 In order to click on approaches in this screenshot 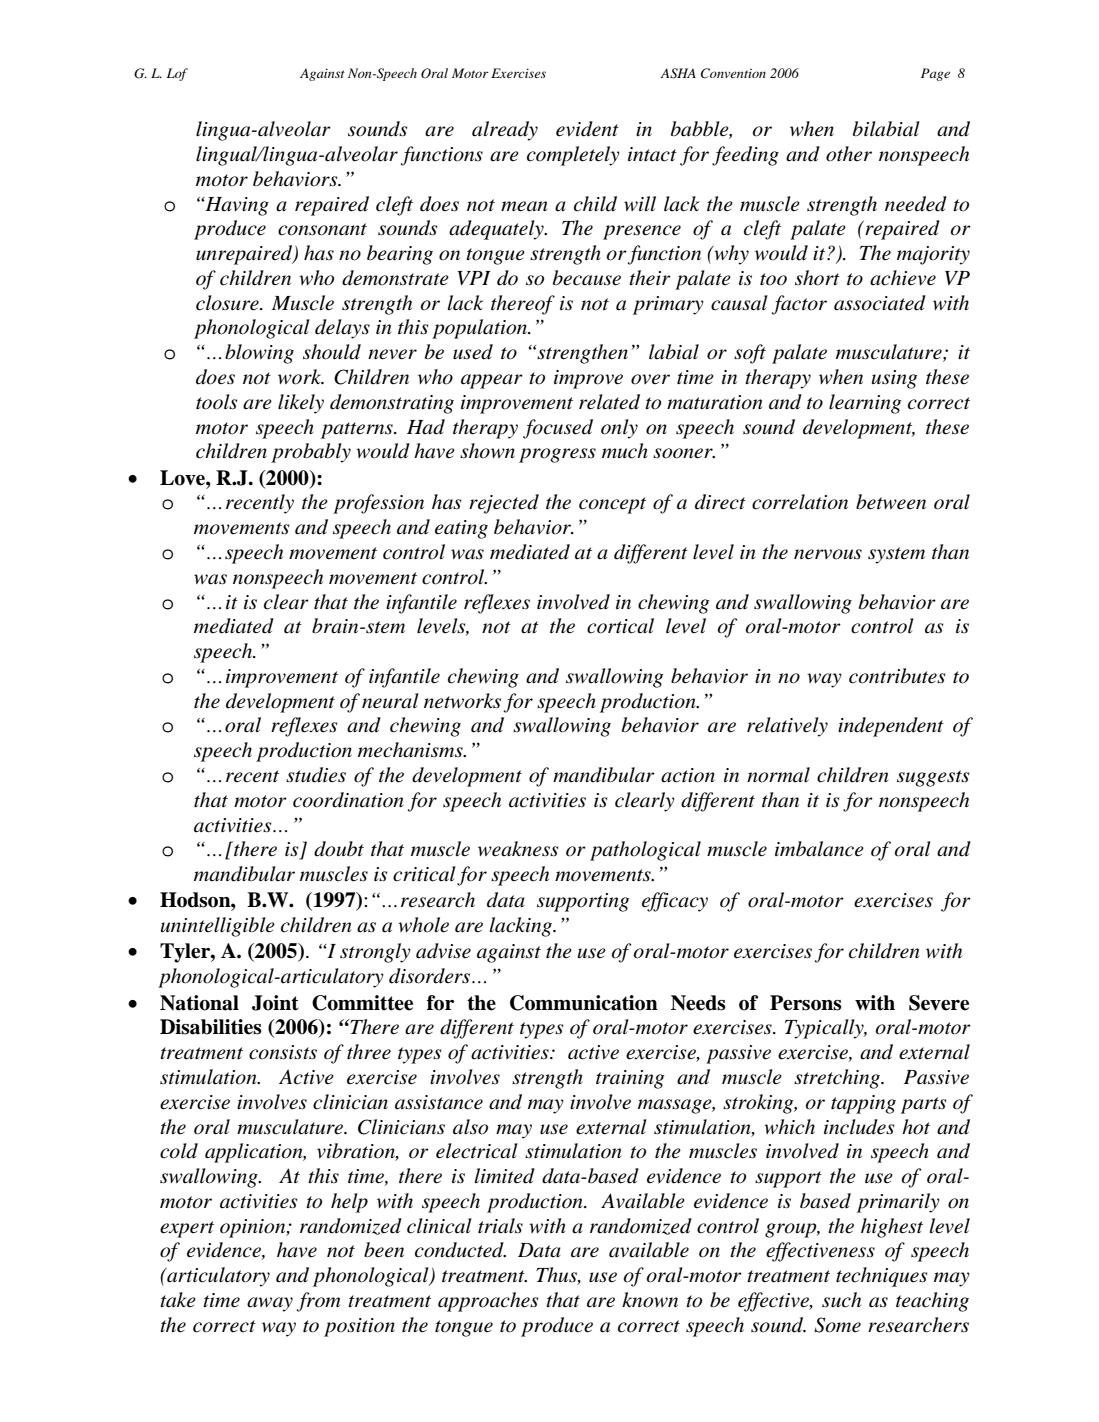, I will do `click(488, 1302)`.
